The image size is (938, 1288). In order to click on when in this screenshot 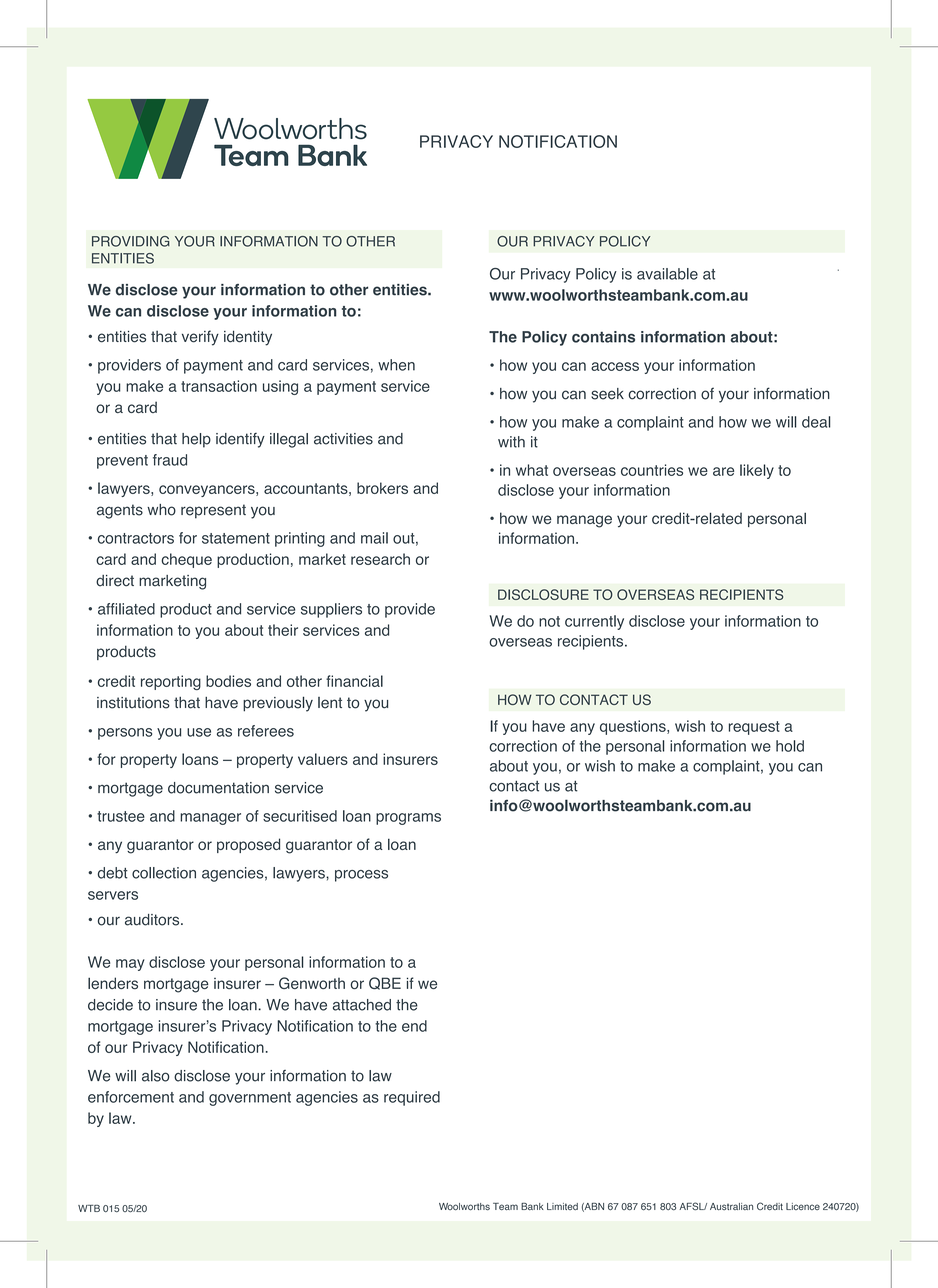, I will do `click(396, 365)`.
